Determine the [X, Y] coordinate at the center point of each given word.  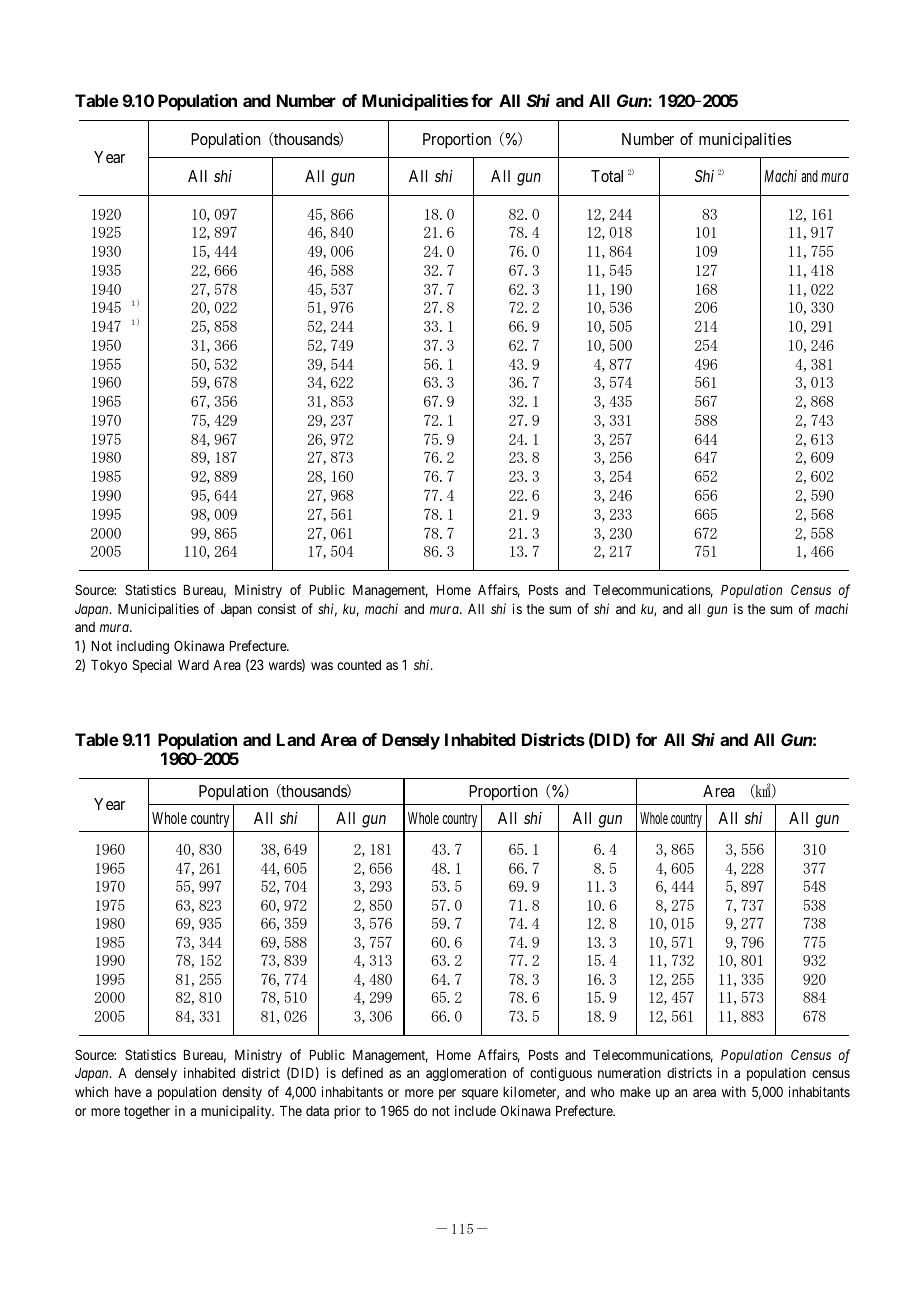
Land [296, 739]
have [128, 1092]
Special [152, 666]
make [635, 1092]
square [480, 1094]
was [322, 666]
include [475, 1110]
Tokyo [109, 666]
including [143, 647]
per [447, 1094]
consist [277, 608]
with [734, 1091]
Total [607, 176]
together [147, 1112]
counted [359, 665]
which [91, 1091]
